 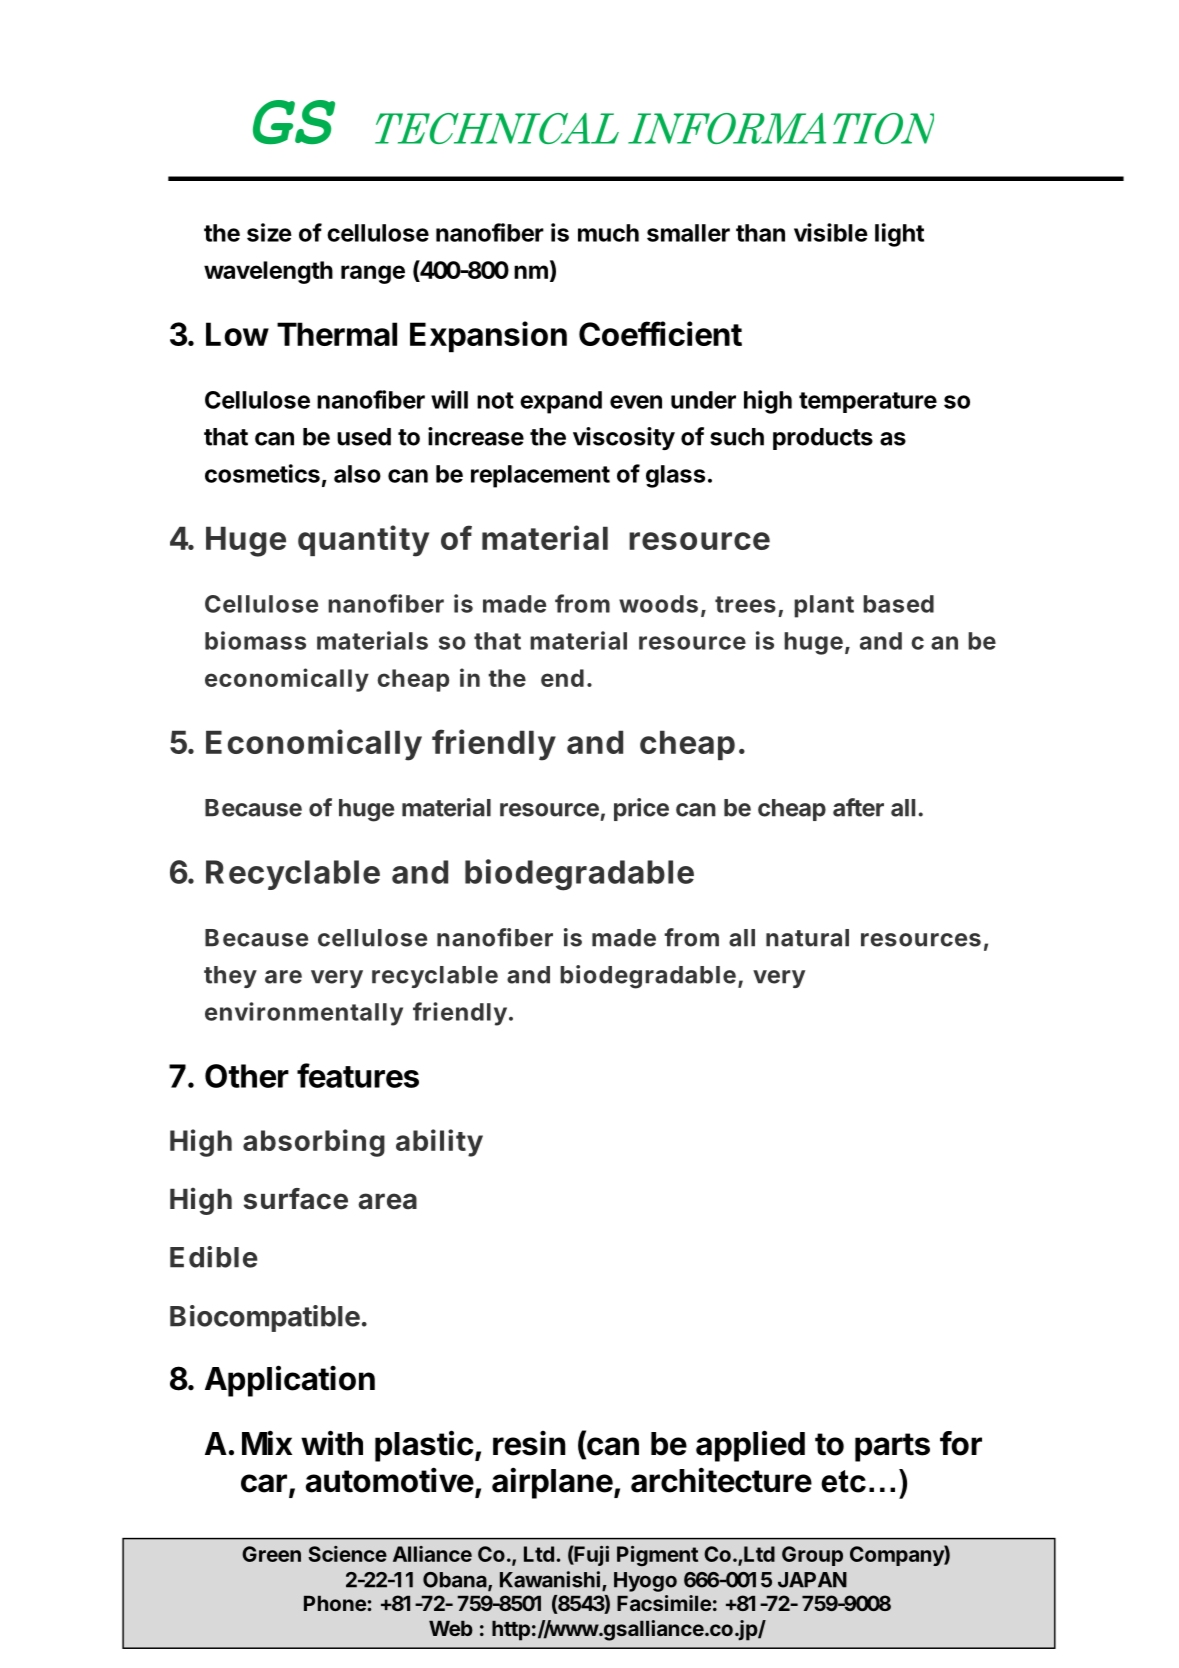 I want to click on natural, so click(x=807, y=938).
